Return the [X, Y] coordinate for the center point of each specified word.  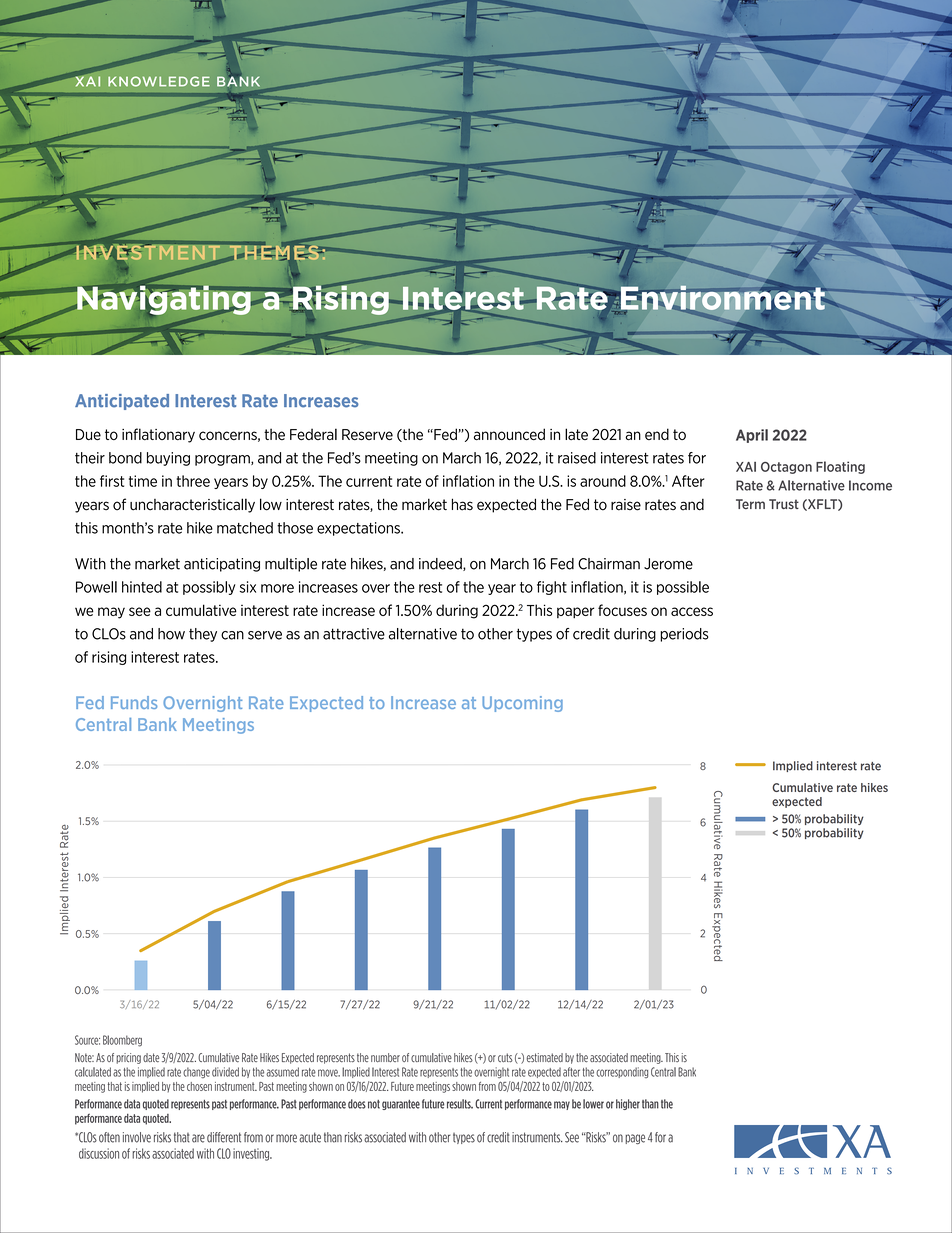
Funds [134, 702]
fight [552, 588]
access [692, 611]
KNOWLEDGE [159, 81]
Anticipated [122, 402]
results [460, 1104]
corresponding [622, 1072]
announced [509, 434]
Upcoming [522, 704]
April [752, 436]
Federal [313, 434]
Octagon [786, 468]
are [198, 1138]
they [203, 635]
